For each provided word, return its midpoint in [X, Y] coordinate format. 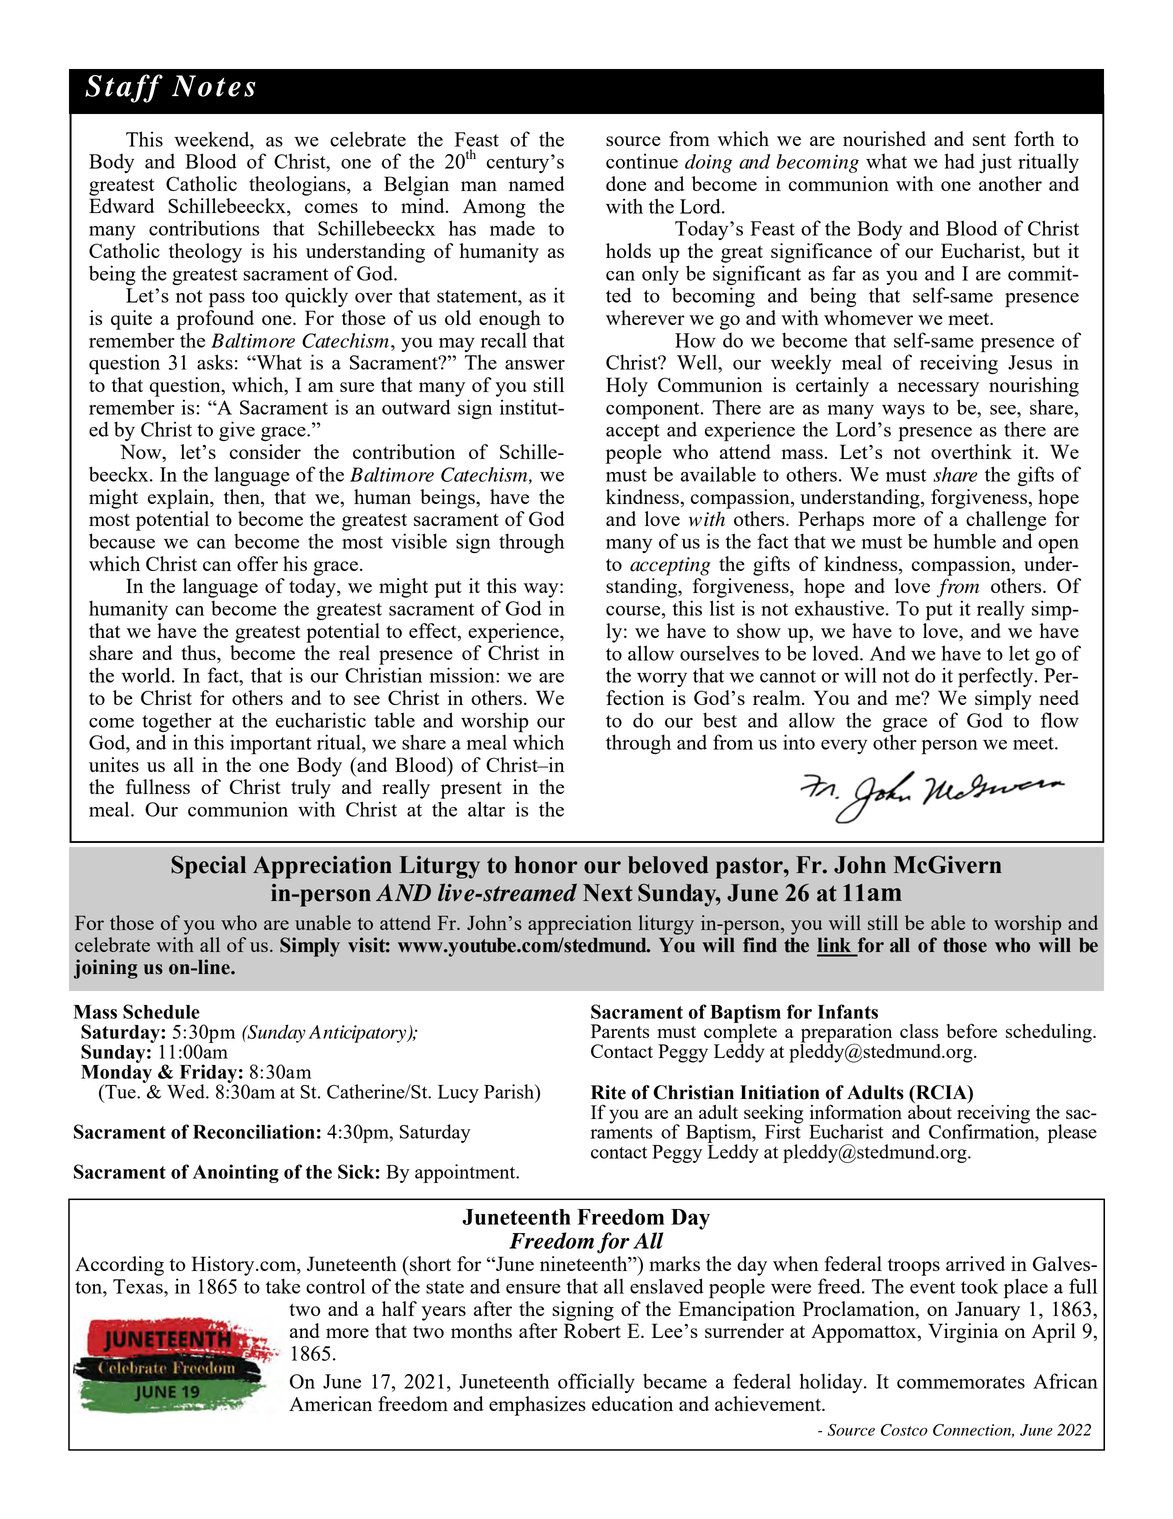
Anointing [236, 1173]
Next [608, 893]
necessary [938, 389]
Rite [608, 1092]
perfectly [997, 677]
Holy [627, 387]
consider [265, 451]
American [330, 1403]
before [972, 1030]
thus [199, 654]
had [960, 161]
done [626, 183]
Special [208, 867]
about [930, 1110]
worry [662, 680]
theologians [298, 186]
